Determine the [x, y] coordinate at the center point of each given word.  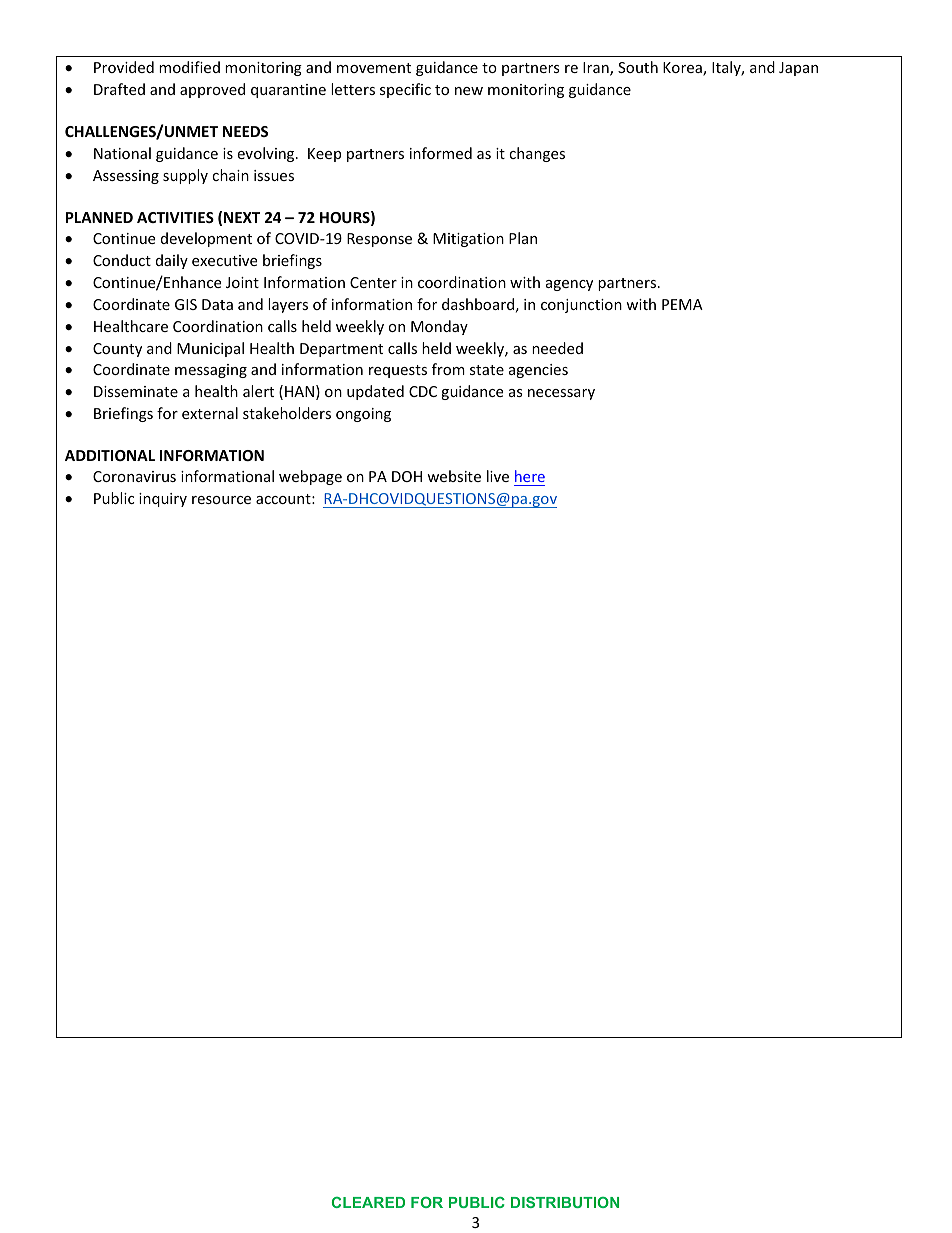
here [529, 478]
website [454, 476]
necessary [561, 394]
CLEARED [368, 1202]
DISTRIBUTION [565, 1202]
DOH [407, 476]
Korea [683, 69]
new [469, 91]
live [498, 476]
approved [212, 90]
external [210, 413]
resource [221, 500]
